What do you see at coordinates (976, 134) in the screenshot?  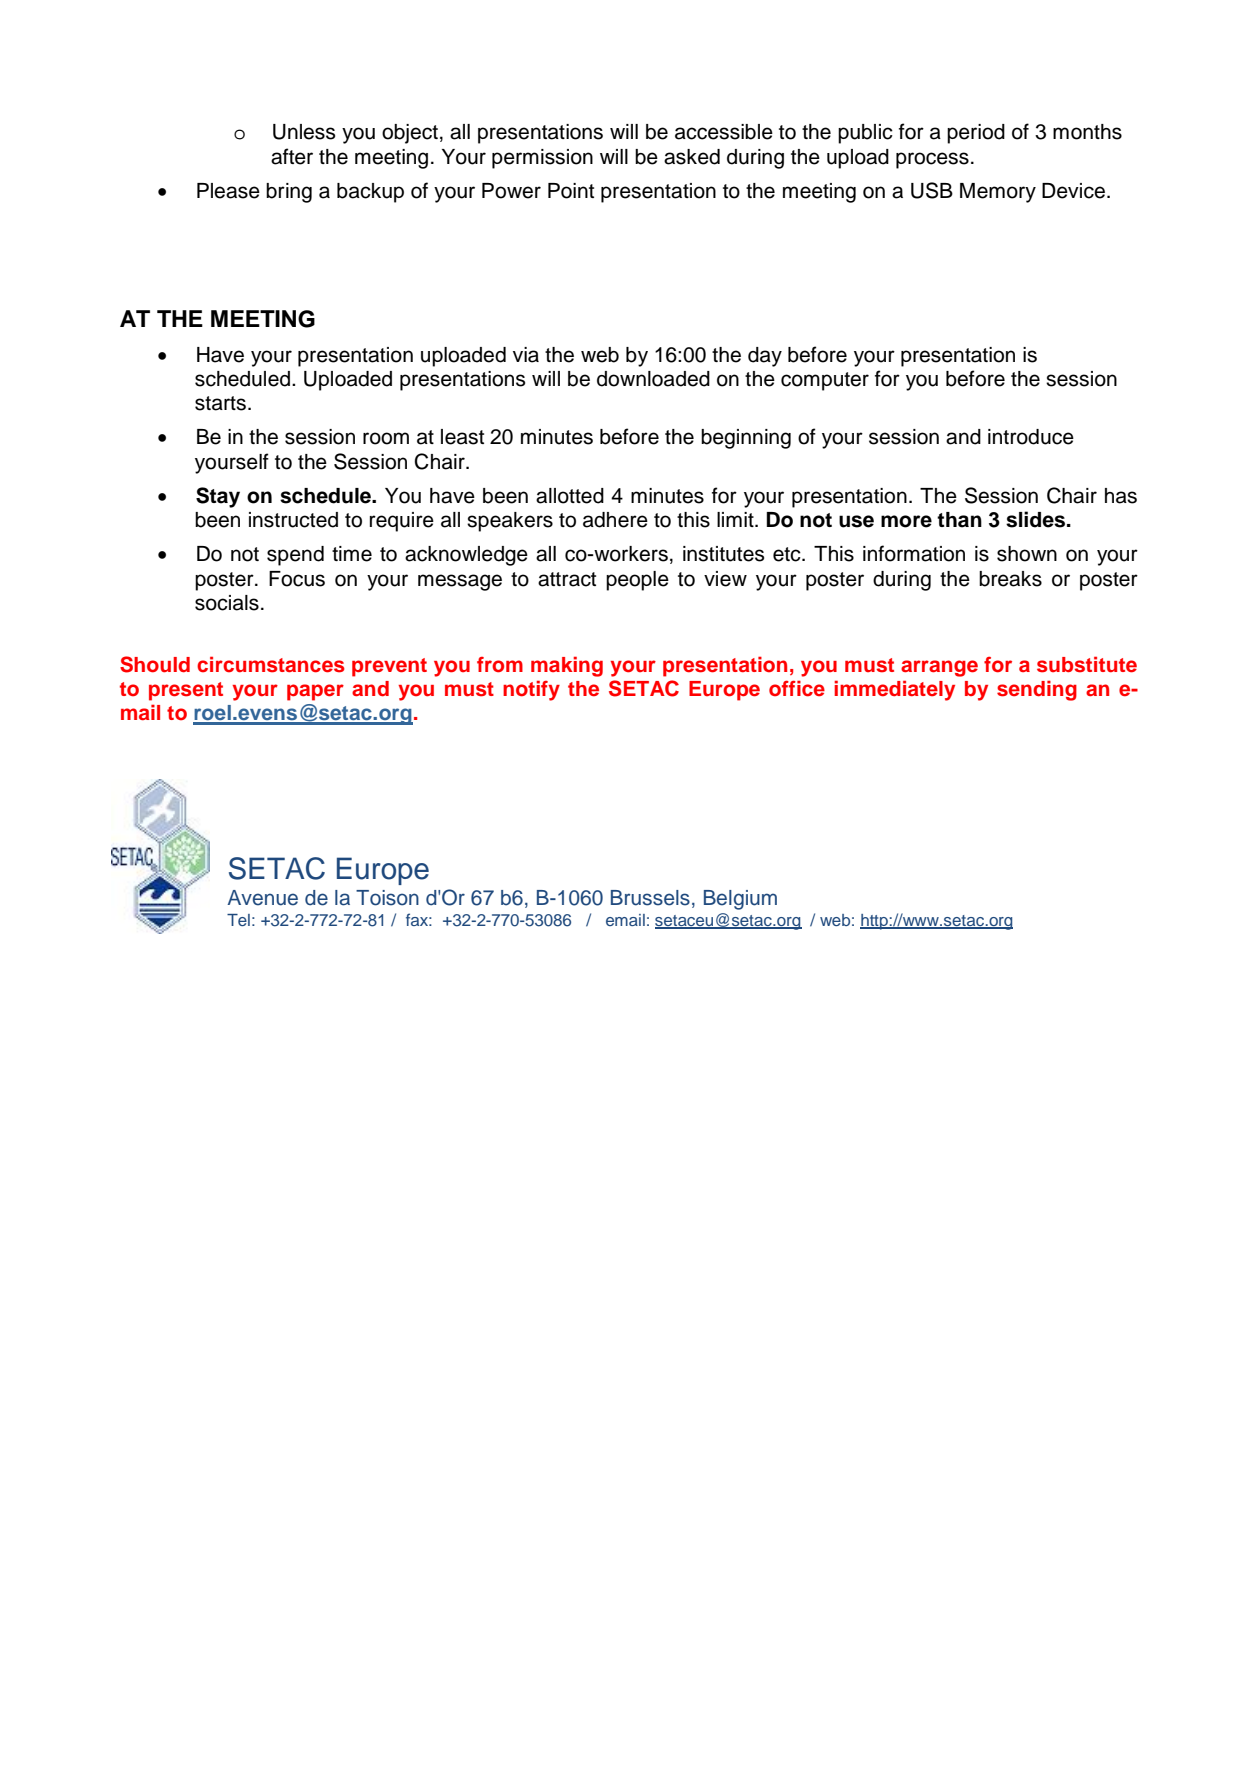 I see `period` at bounding box center [976, 134].
